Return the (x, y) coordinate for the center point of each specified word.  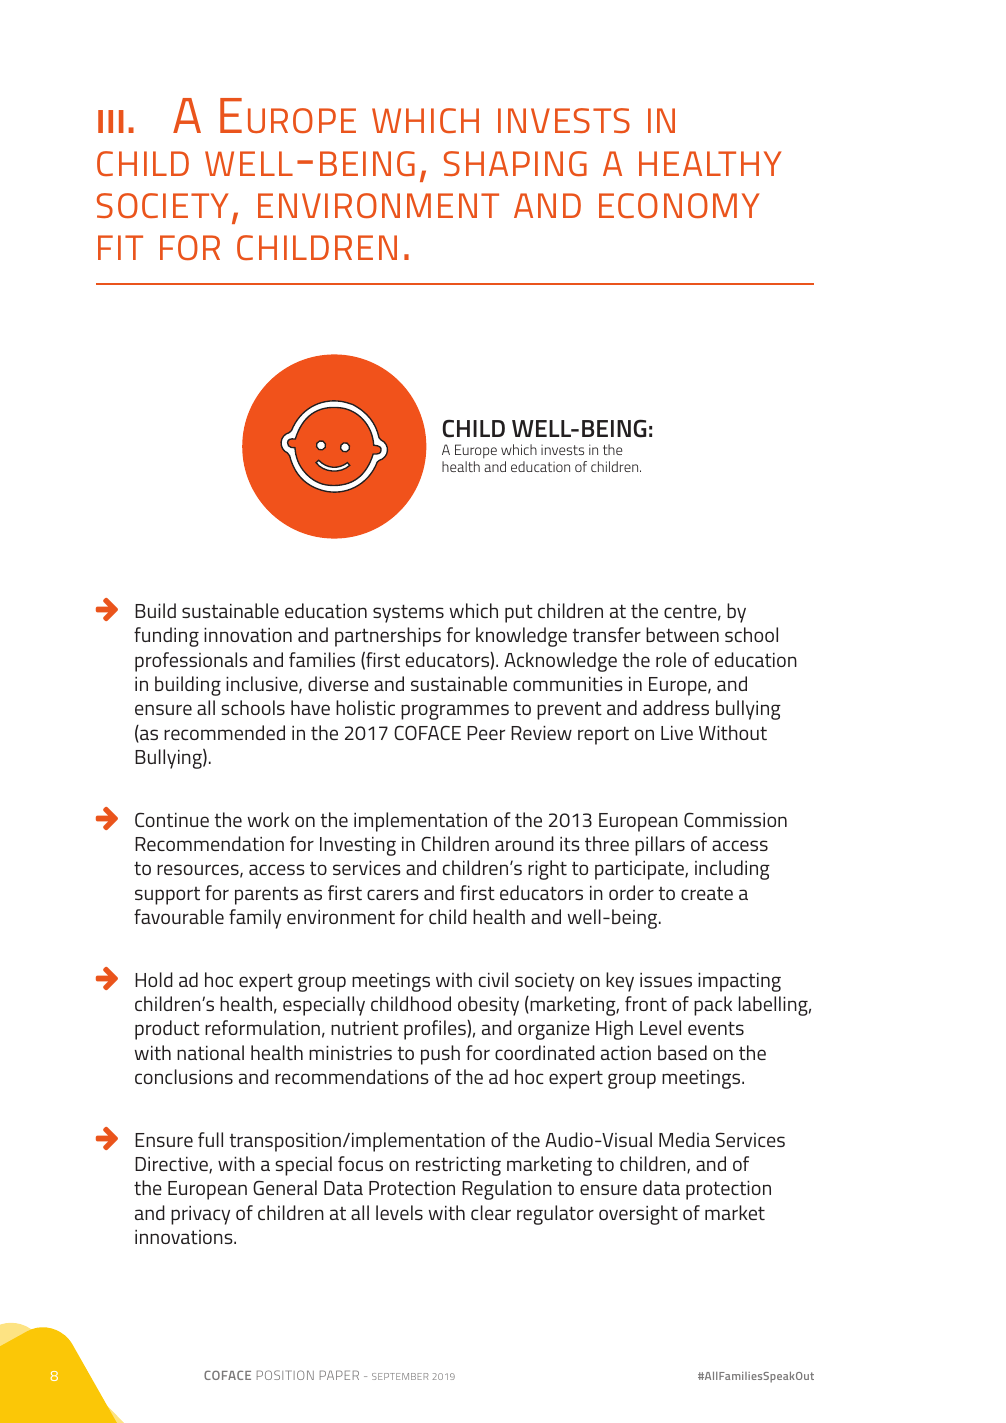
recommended (224, 732)
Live (677, 733)
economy (679, 205)
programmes (455, 712)
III (111, 121)
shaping (515, 163)
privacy (200, 1215)
